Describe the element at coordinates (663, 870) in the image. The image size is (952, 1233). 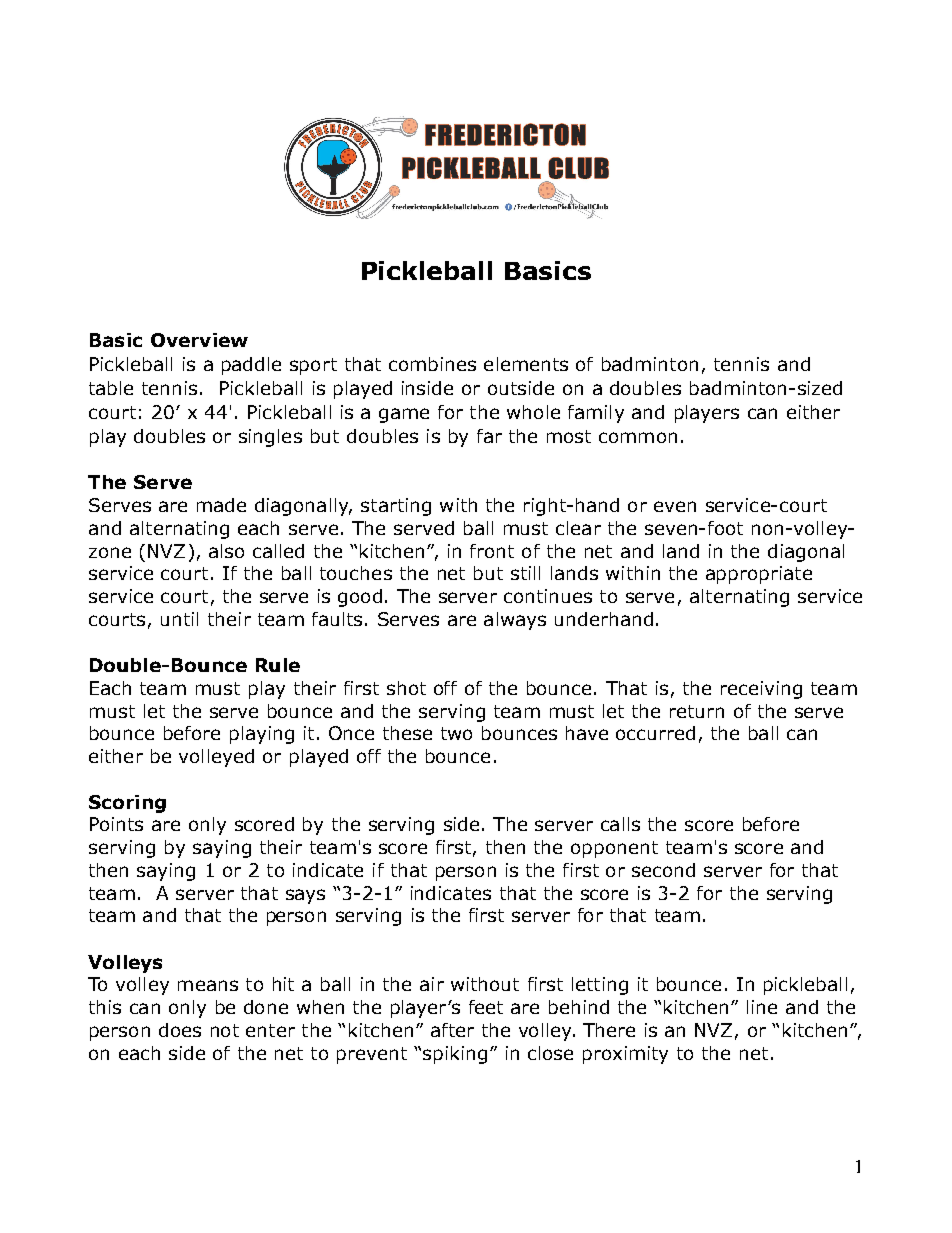
I see `second` at that location.
